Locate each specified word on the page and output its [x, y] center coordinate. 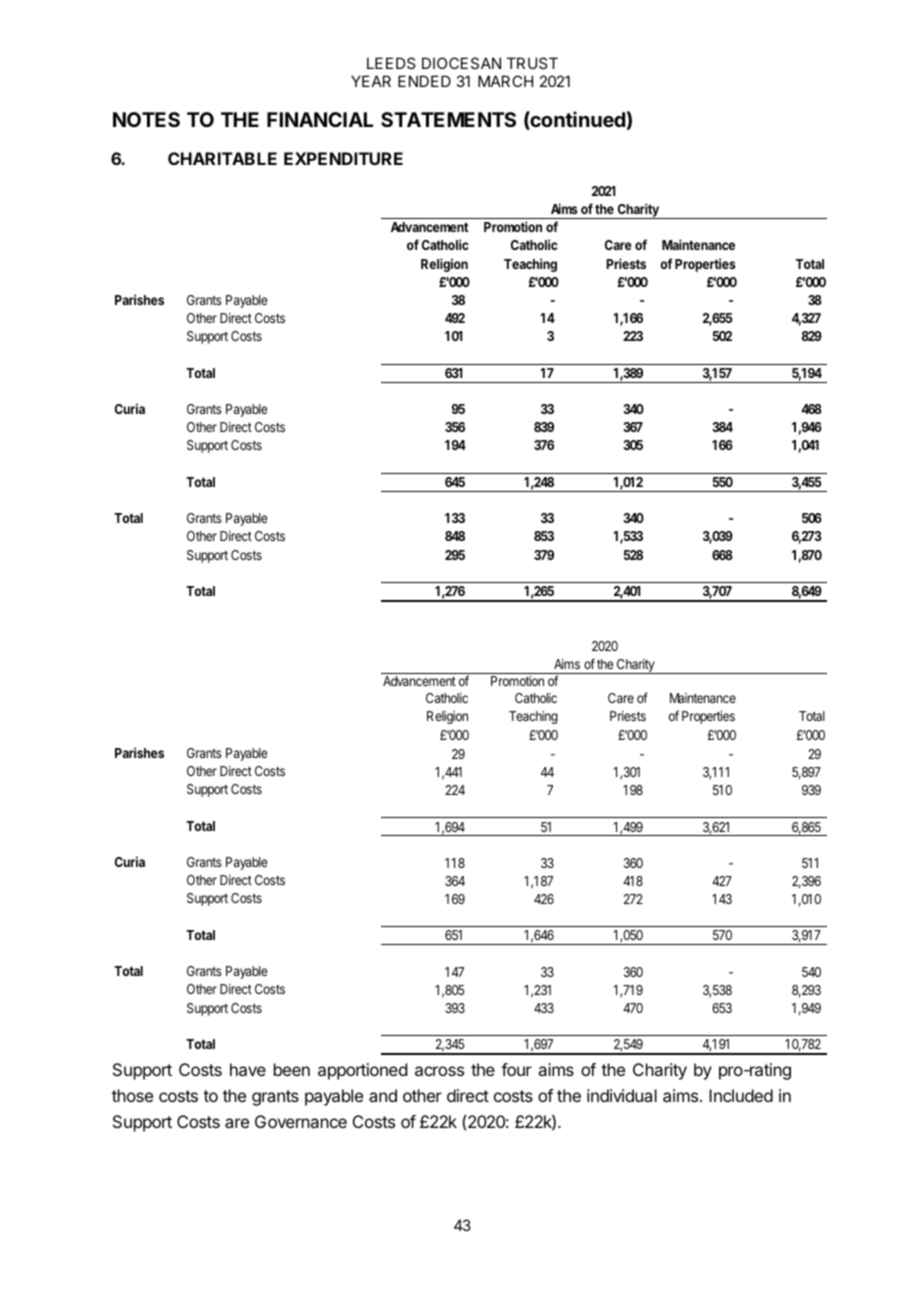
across [439, 1071]
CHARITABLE [222, 158]
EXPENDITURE [343, 158]
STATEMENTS [448, 119]
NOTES [146, 119]
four [516, 1069]
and [383, 1095]
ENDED [424, 81]
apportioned [362, 1071]
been [292, 1069]
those [132, 1095]
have [248, 1069]
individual [622, 1095]
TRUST [532, 63]
